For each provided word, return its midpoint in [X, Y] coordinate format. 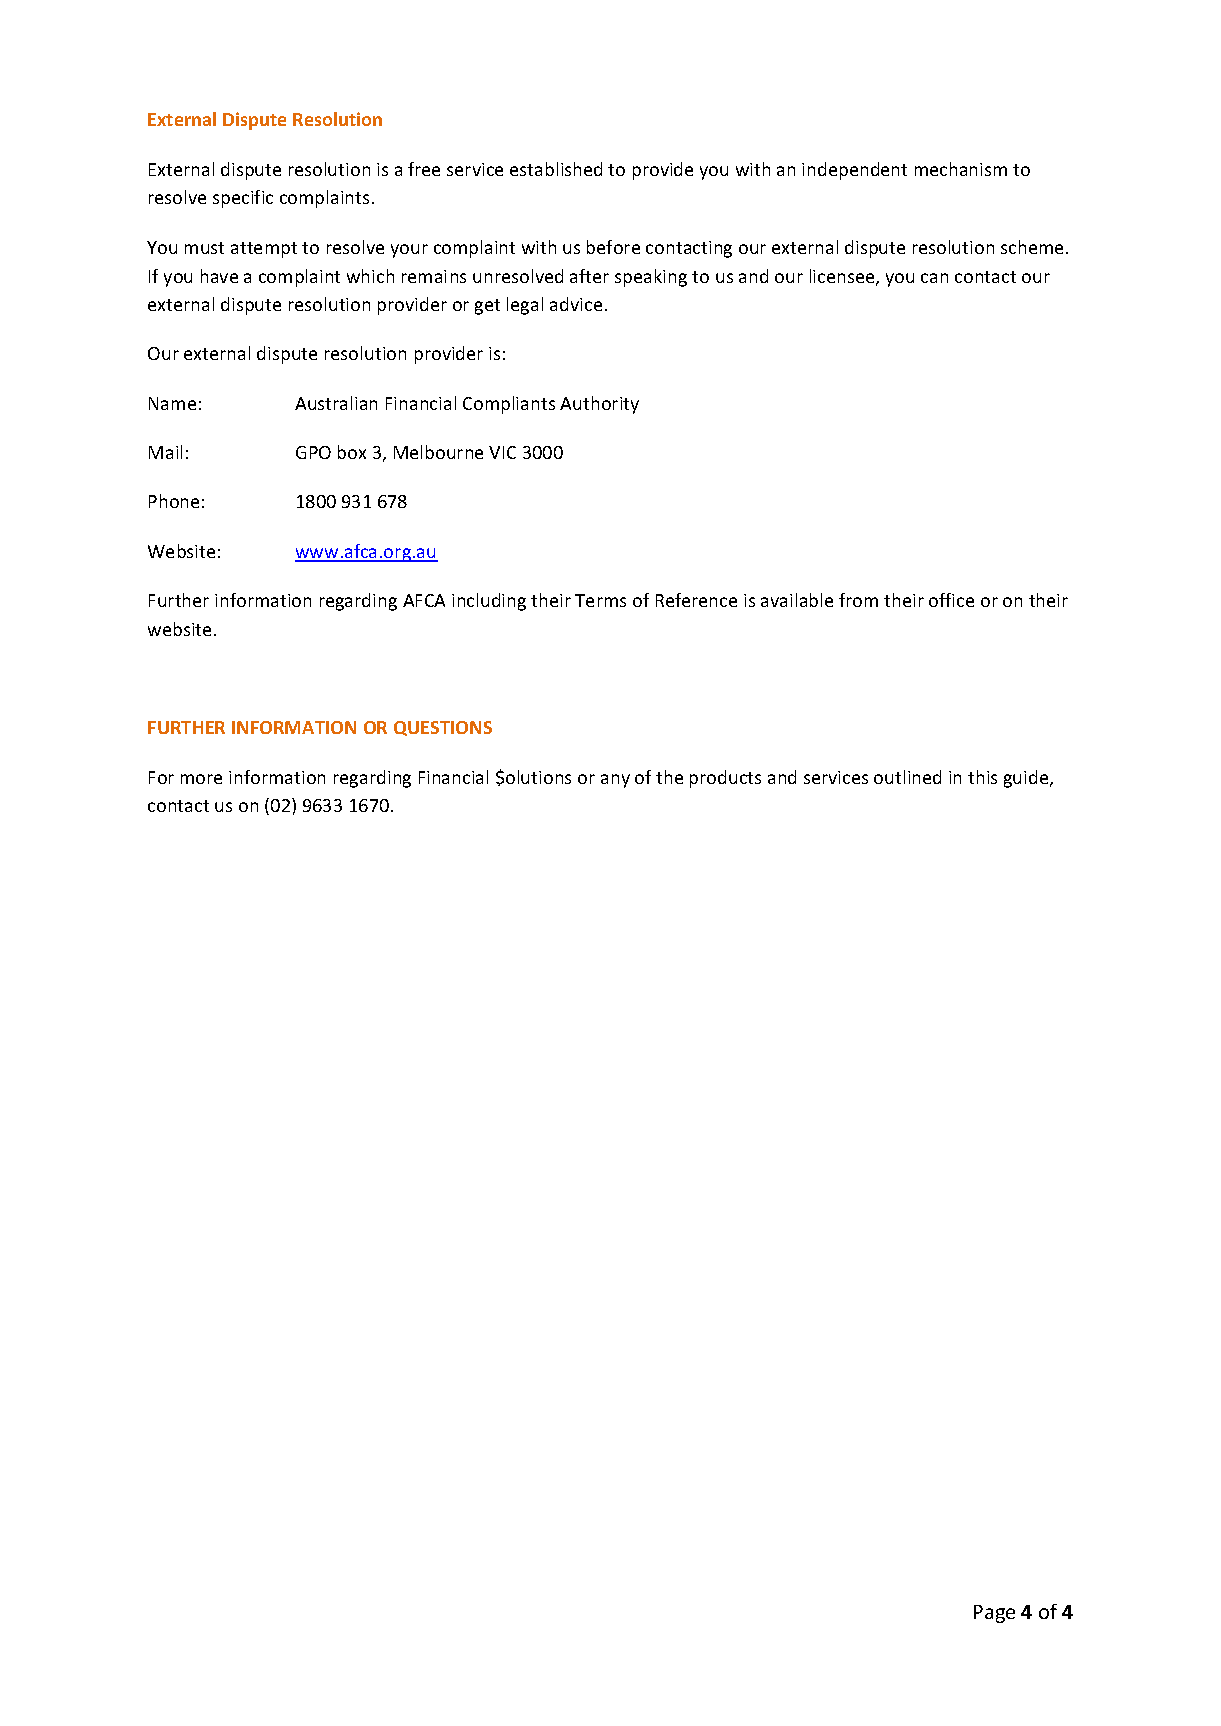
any [615, 781]
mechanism [961, 169]
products [725, 779]
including [489, 602]
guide [1027, 779]
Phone [174, 501]
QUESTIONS [443, 728]
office [951, 600]
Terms [600, 600]
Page [994, 1614]
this [982, 777]
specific [243, 199]
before [613, 247]
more [201, 779]
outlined [907, 777]
